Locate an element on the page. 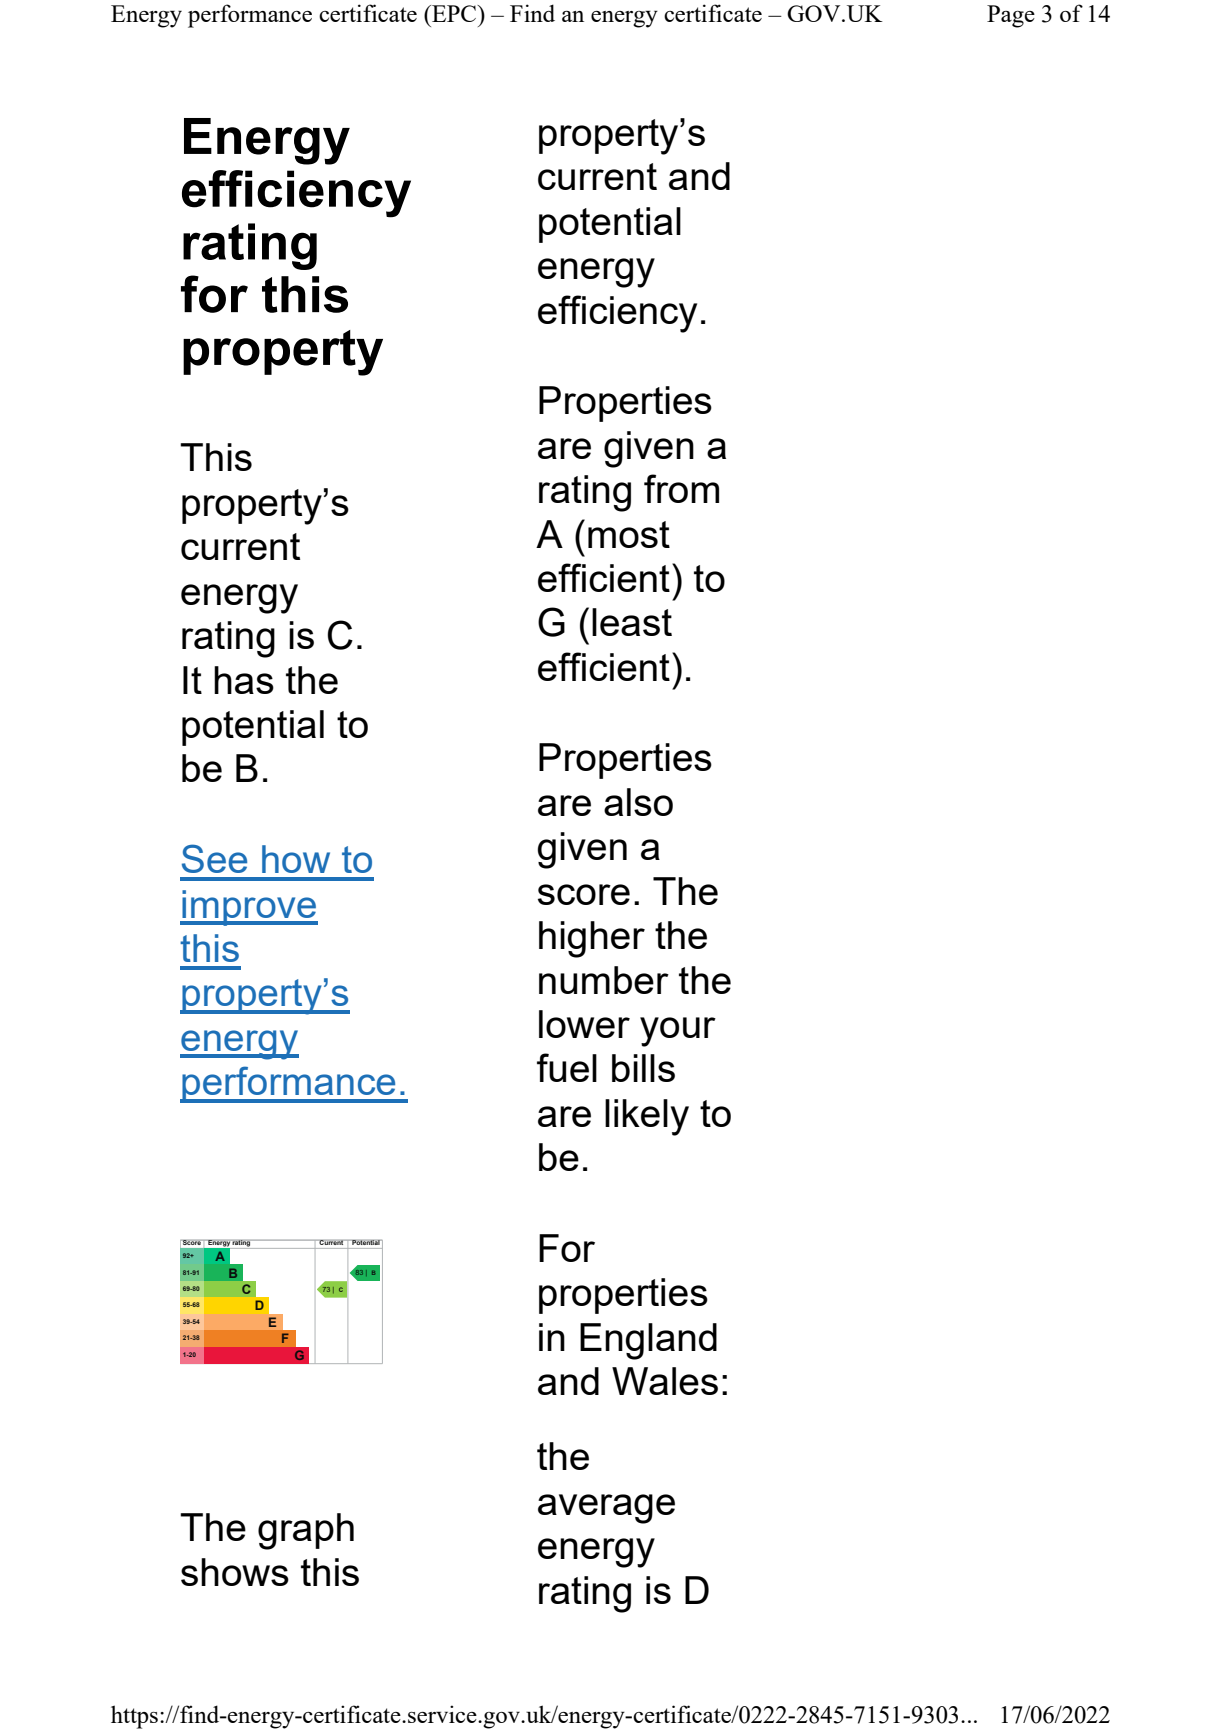 This image has width=1222, height=1729. improve is located at coordinates (249, 908).
